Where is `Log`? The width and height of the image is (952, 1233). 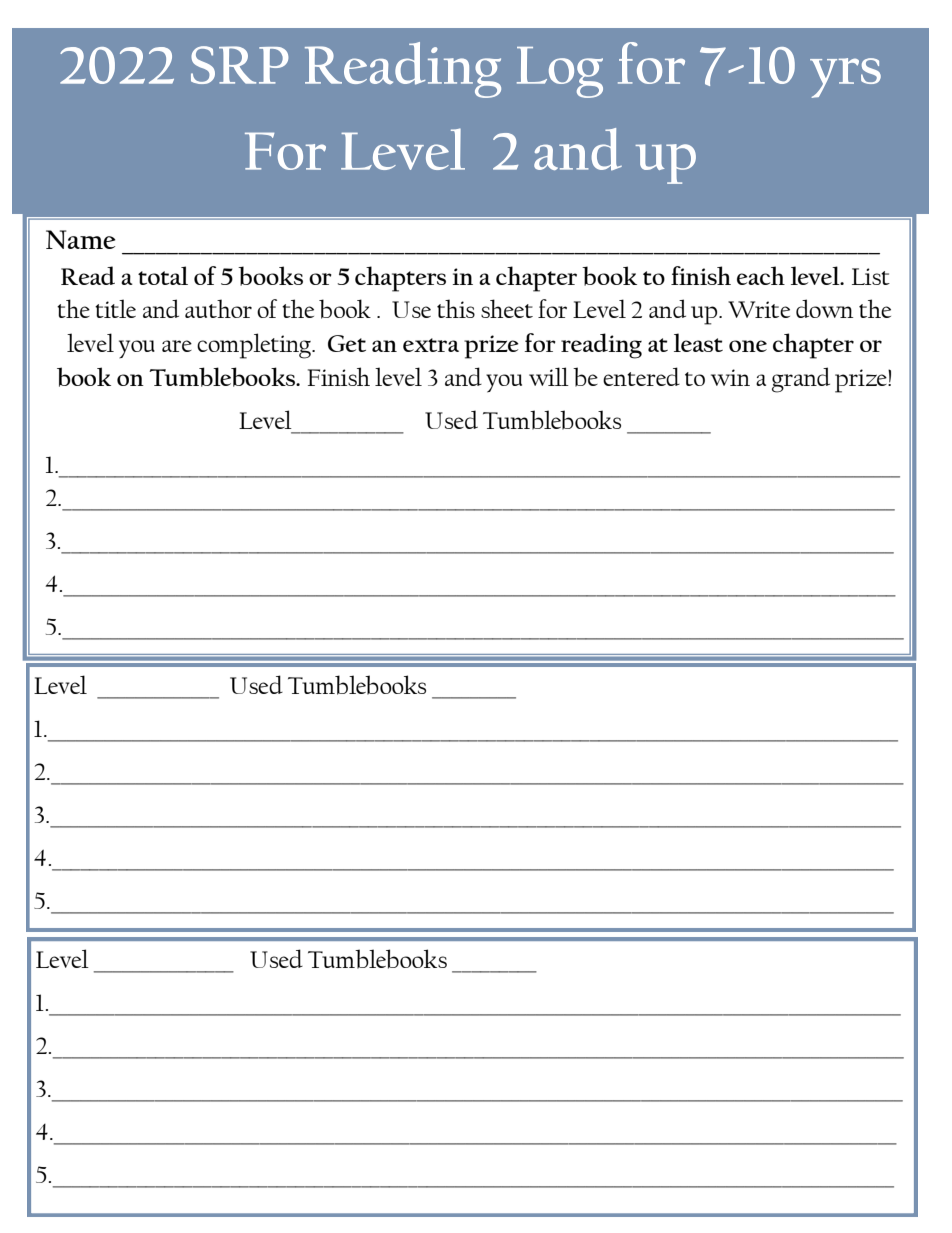
Log is located at coordinates (560, 72).
